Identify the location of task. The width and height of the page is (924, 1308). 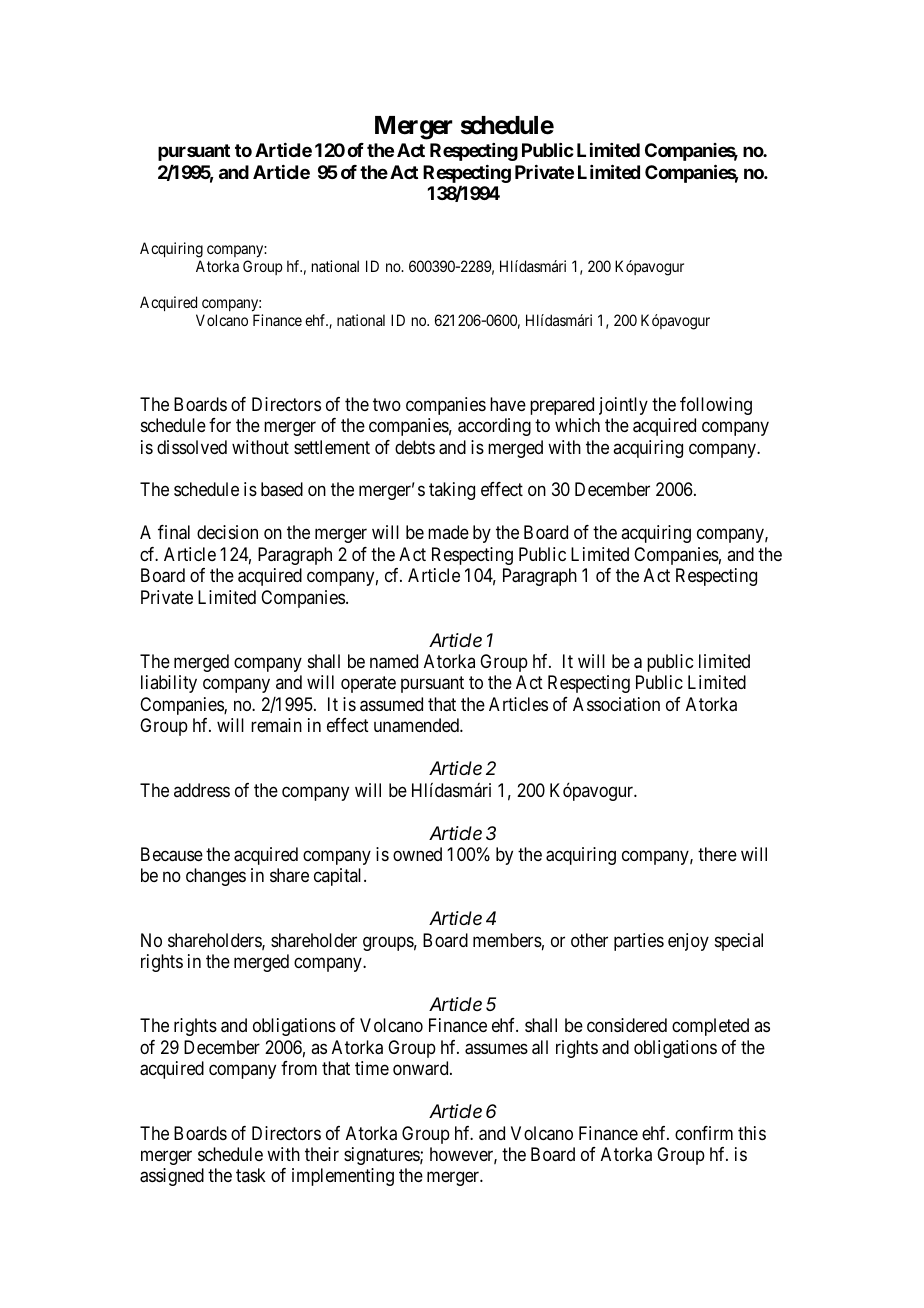
(251, 1175).
